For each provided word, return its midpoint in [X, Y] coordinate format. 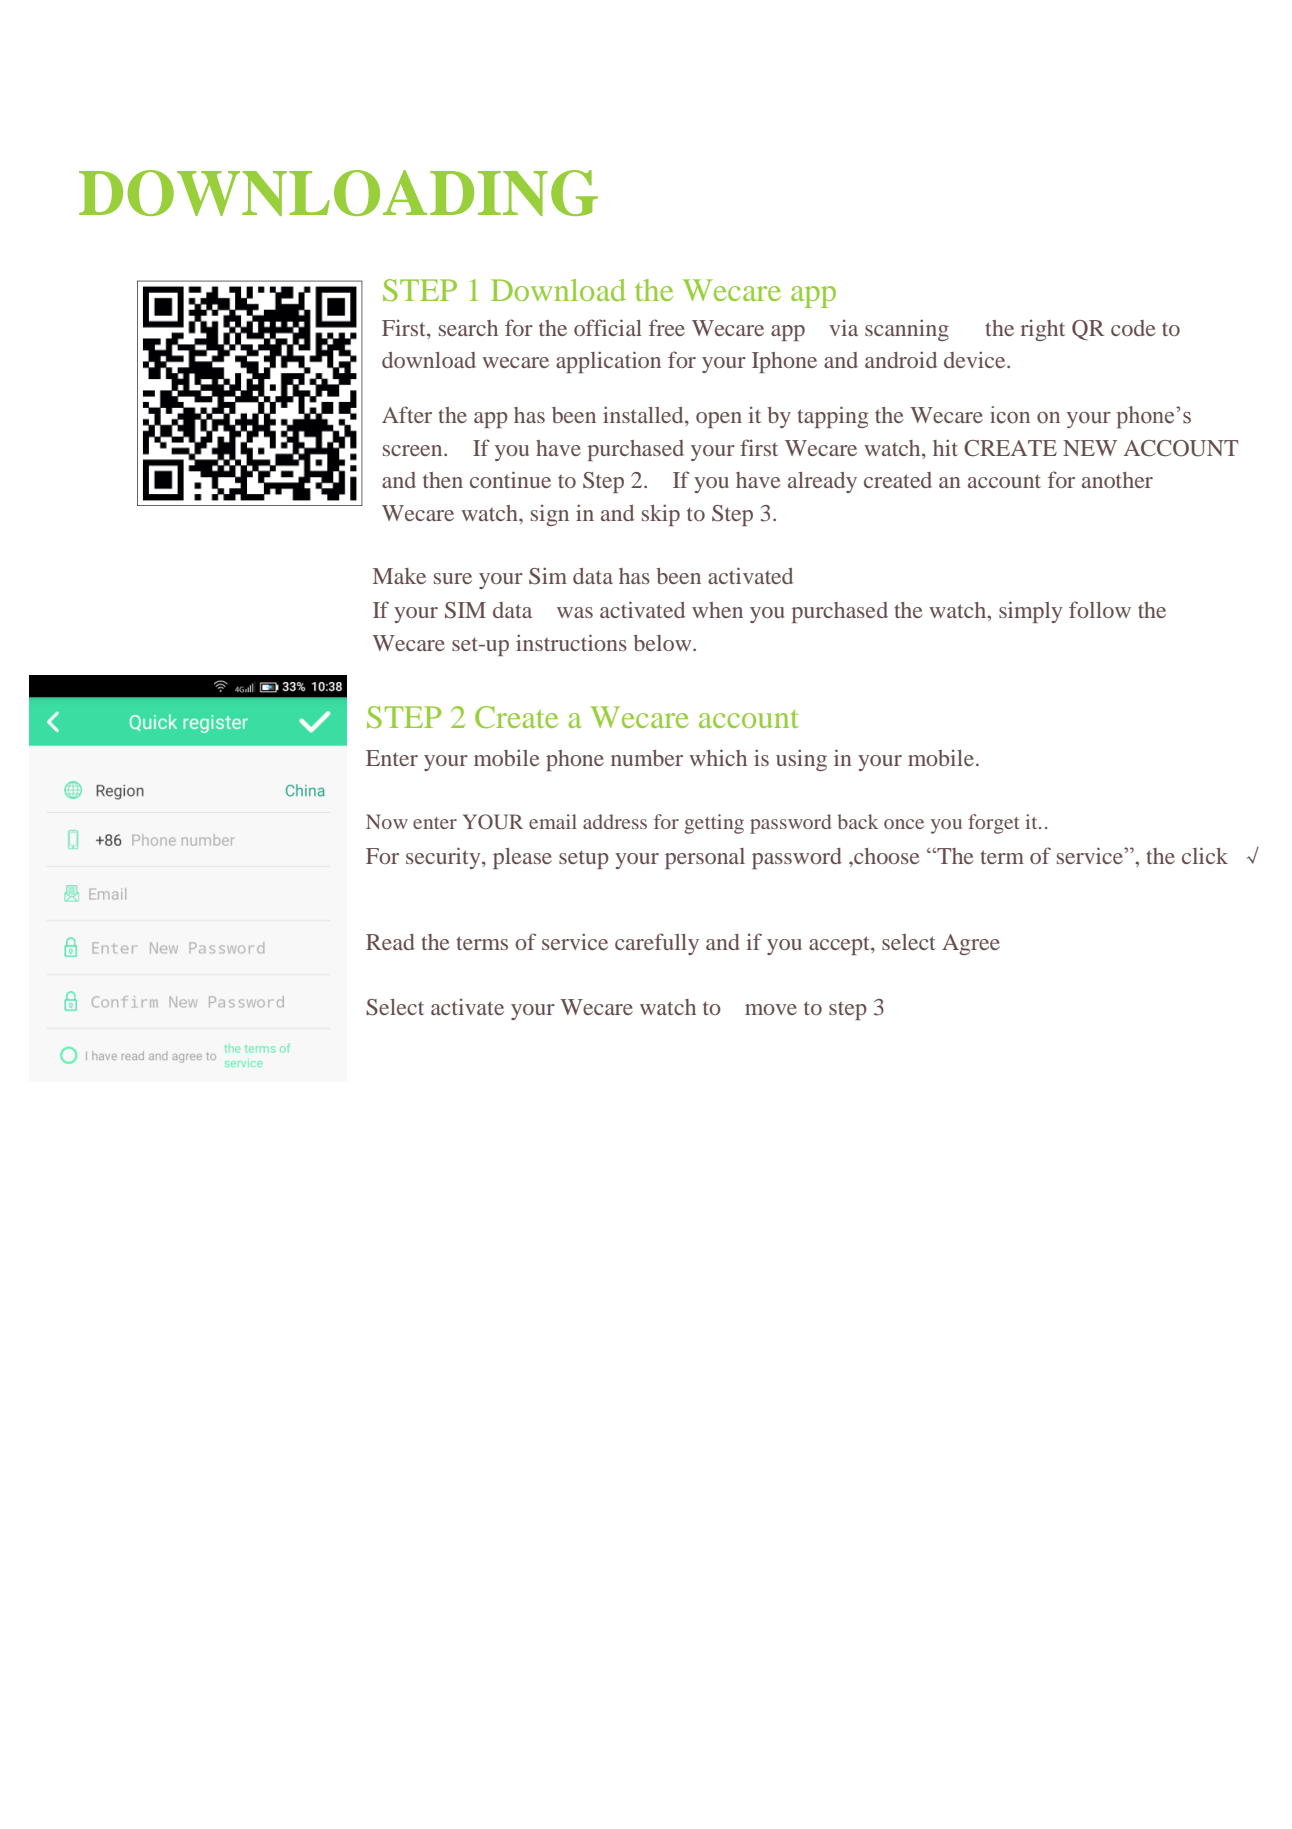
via [843, 328]
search [468, 328]
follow [1100, 609]
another [1117, 480]
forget [993, 824]
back [857, 821]
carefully [657, 944]
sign [550, 515]
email [553, 821]
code [1133, 328]
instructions [571, 642]
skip [661, 515]
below [663, 643]
